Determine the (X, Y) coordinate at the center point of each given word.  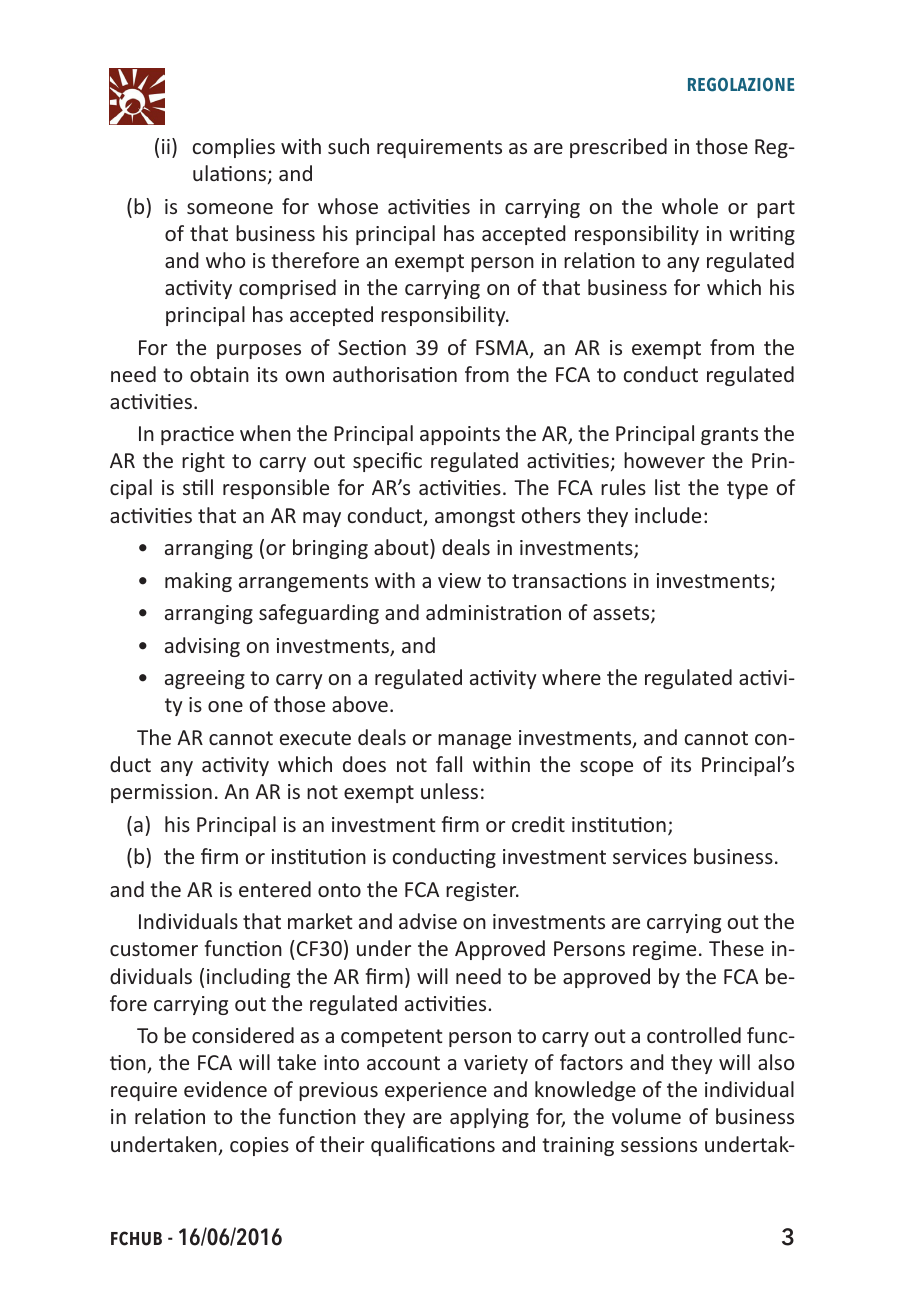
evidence (225, 1089)
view (459, 580)
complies (234, 148)
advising (202, 647)
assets (622, 614)
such (348, 146)
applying (489, 1118)
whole (690, 206)
